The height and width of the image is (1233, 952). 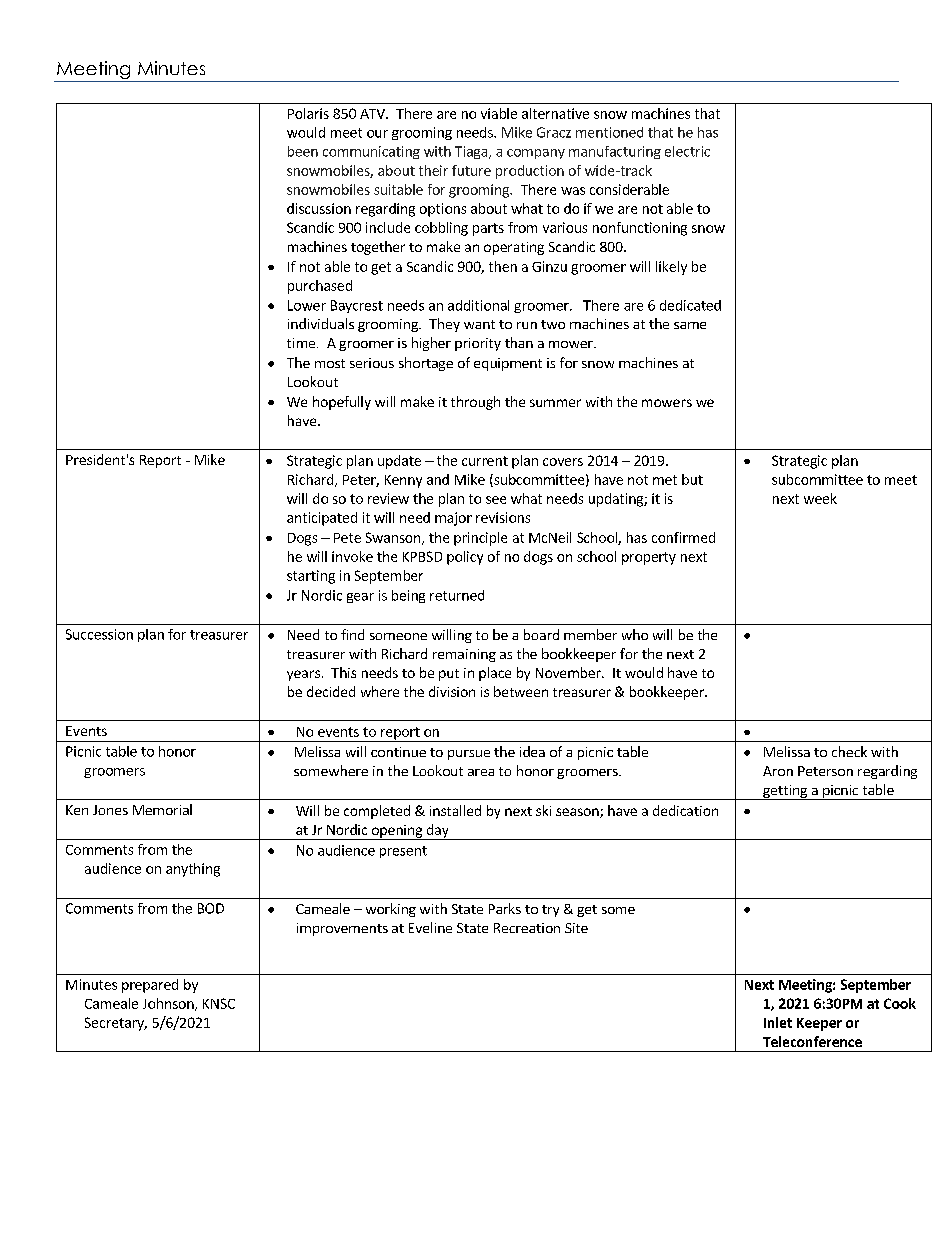 I want to click on Memorial, so click(x=162, y=809).
